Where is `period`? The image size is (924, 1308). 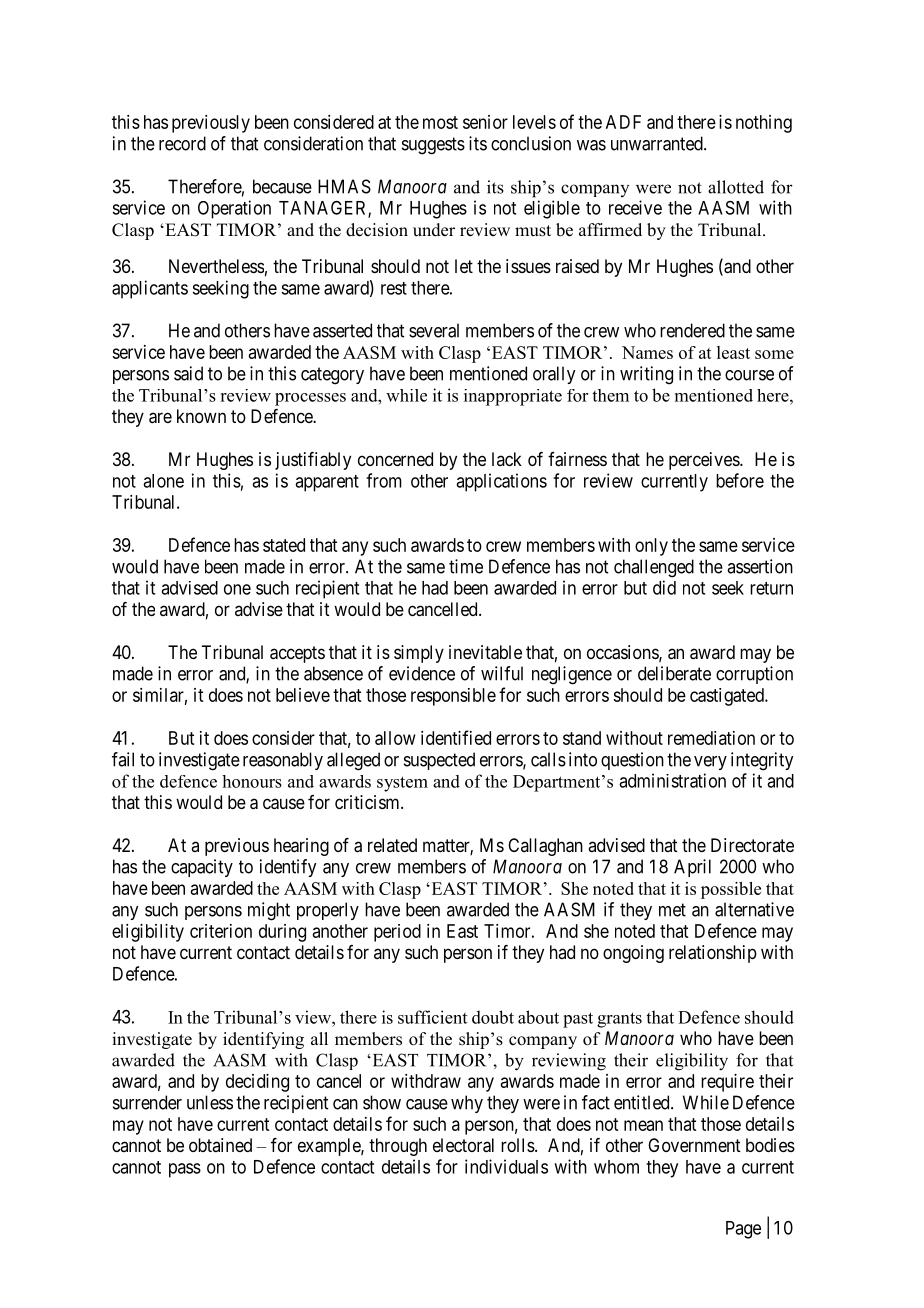
period is located at coordinates (397, 933).
